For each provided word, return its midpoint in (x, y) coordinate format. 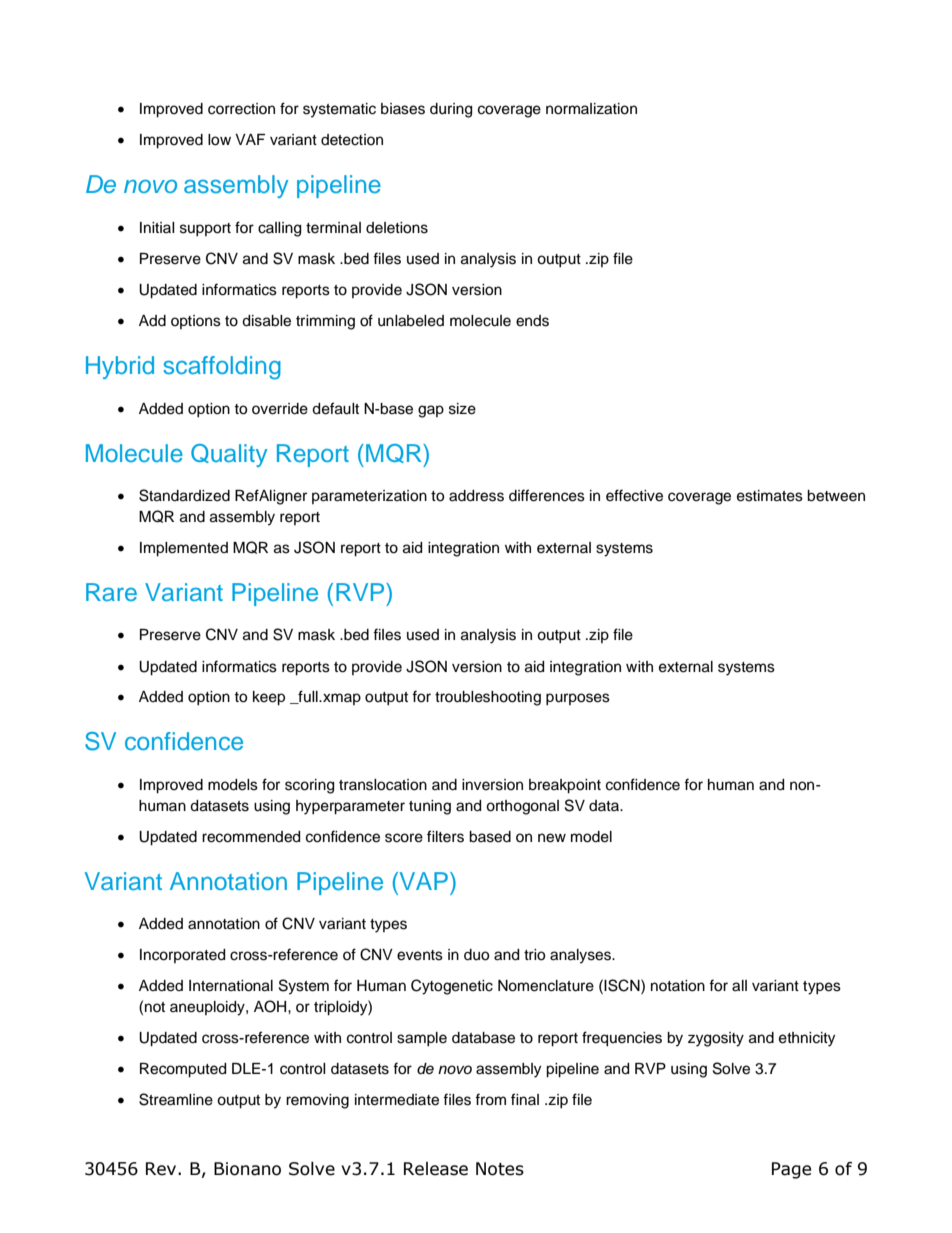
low (219, 140)
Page (791, 1170)
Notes (500, 1169)
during (451, 110)
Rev (162, 1169)
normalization (591, 109)
